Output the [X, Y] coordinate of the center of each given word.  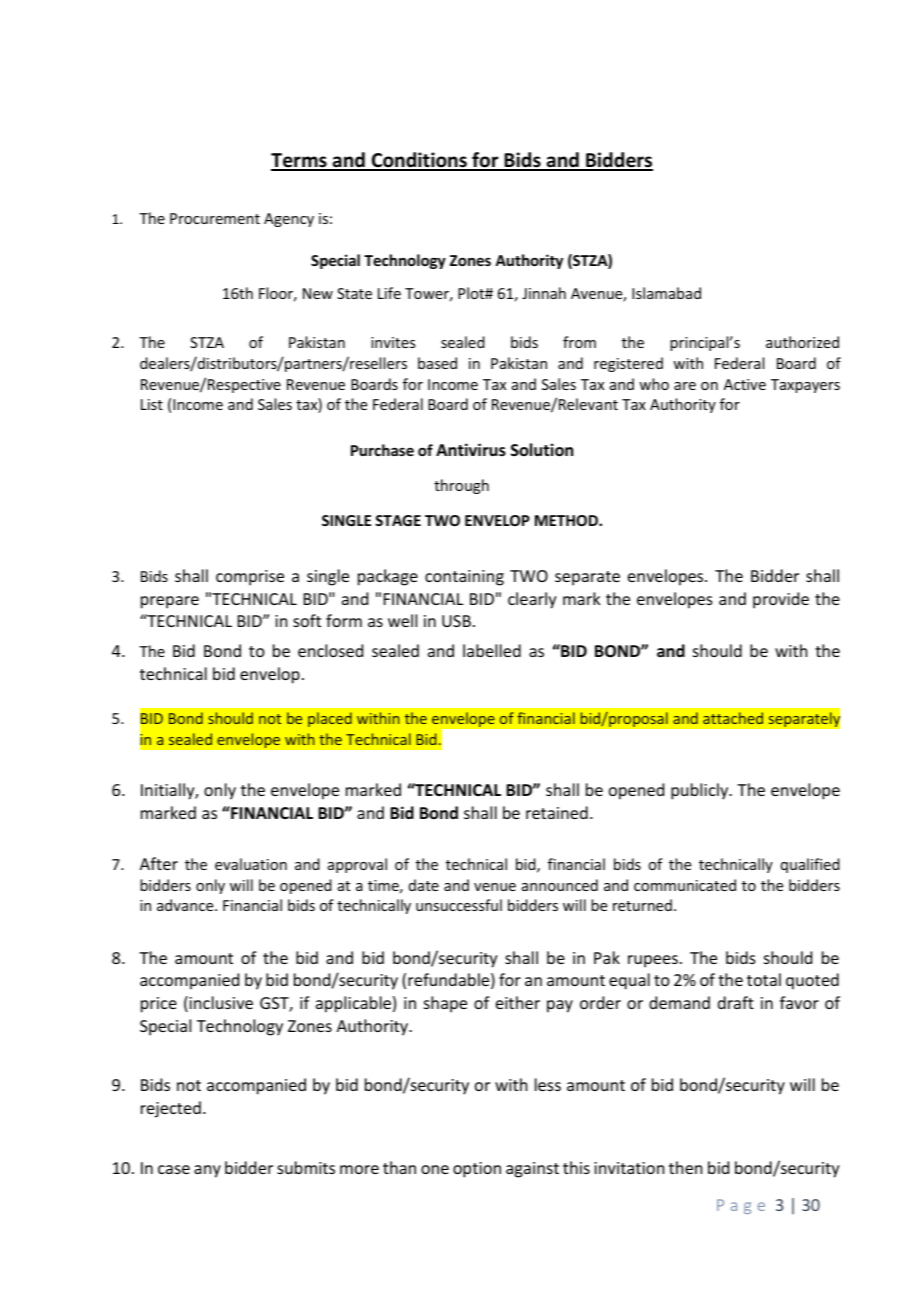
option [477, 1170]
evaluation [251, 864]
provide [781, 600]
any [207, 1171]
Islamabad [666, 293]
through [461, 486]
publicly [701, 791]
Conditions [419, 161]
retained [557, 812]
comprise [250, 578]
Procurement [215, 218]
